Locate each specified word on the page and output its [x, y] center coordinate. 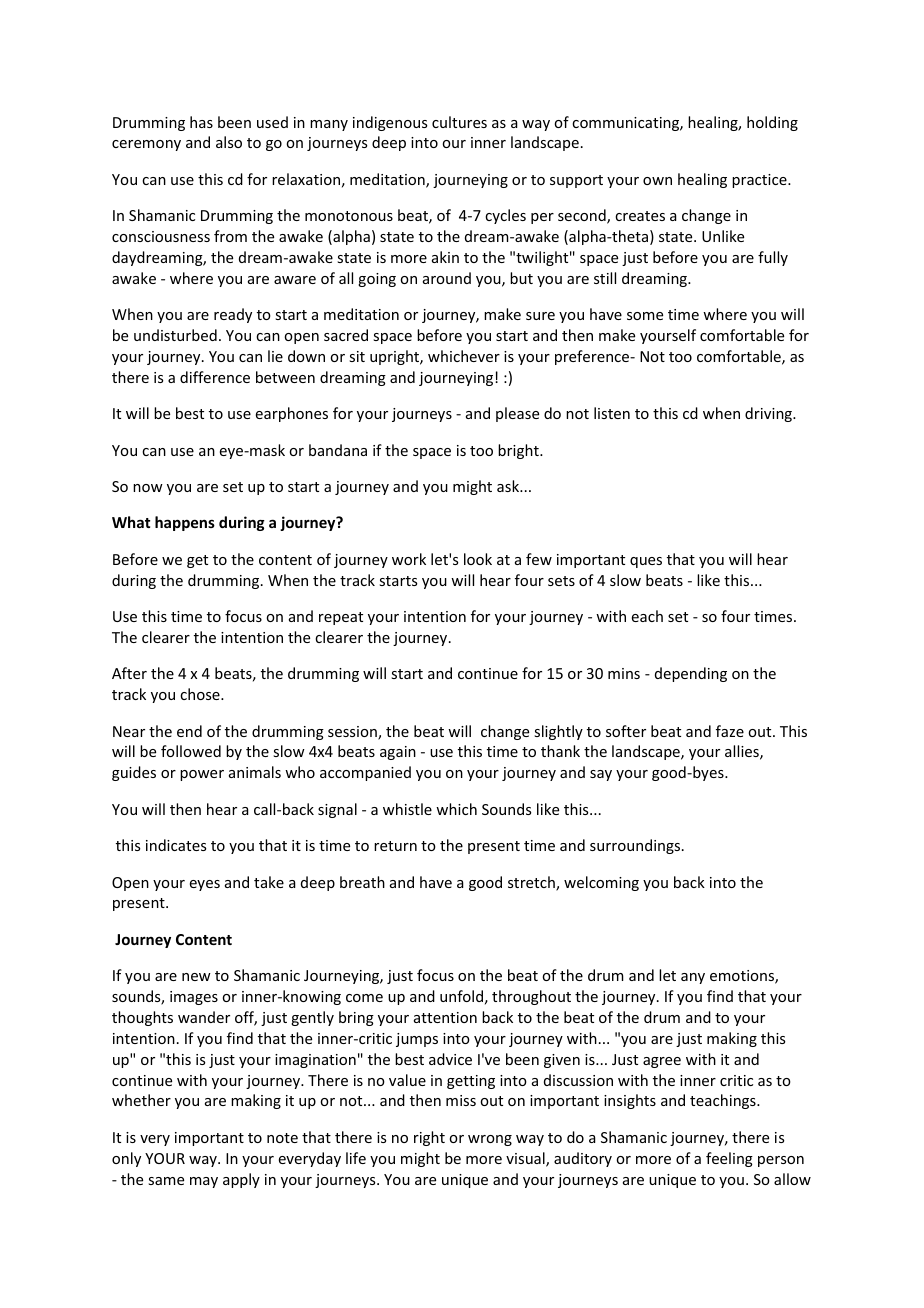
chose [201, 694]
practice [760, 181]
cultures [459, 122]
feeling [729, 1159]
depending [691, 674]
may [204, 1182]
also [229, 142]
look [478, 559]
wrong [490, 1140]
